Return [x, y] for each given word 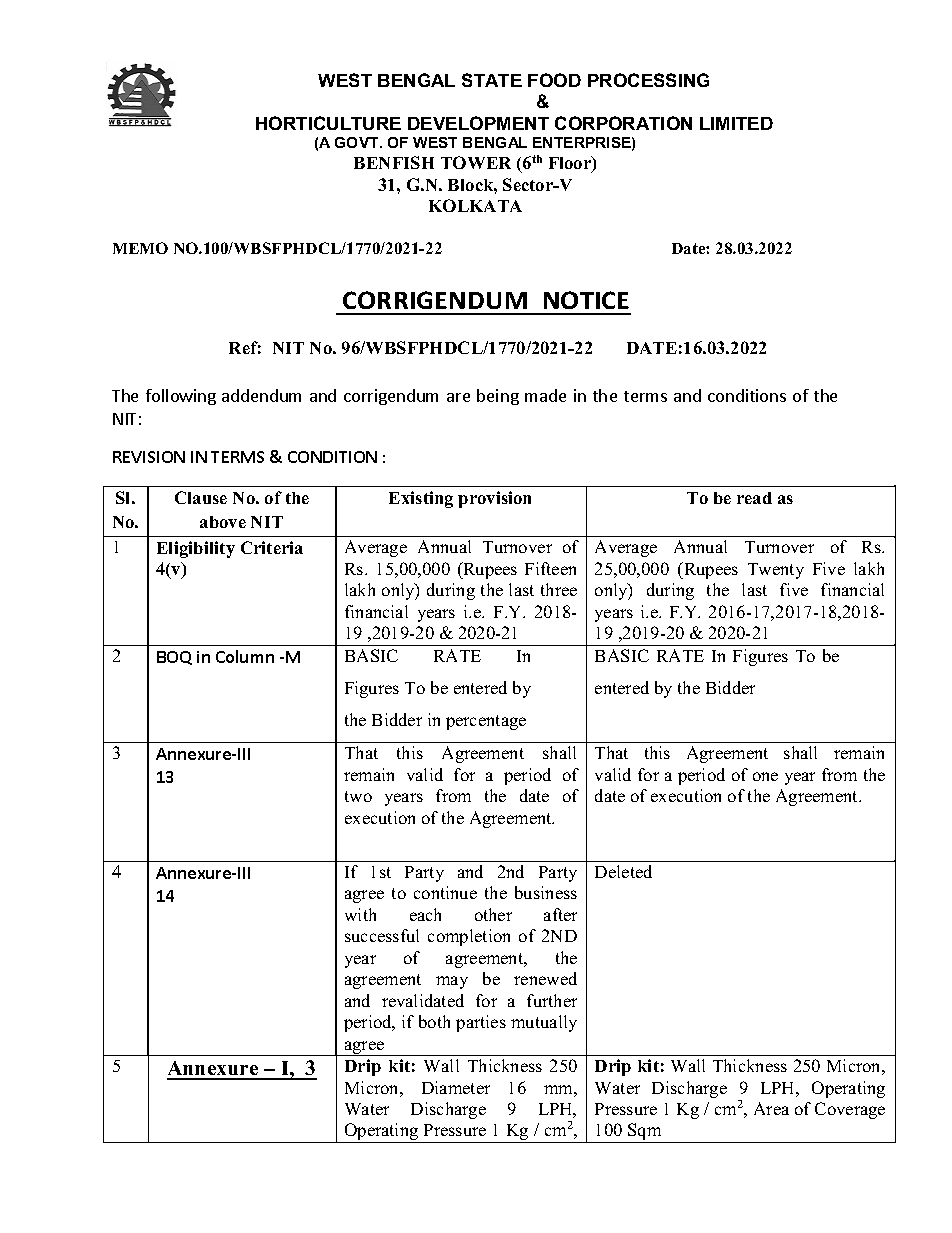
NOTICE [586, 300]
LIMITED [736, 123]
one [765, 776]
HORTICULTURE [328, 123]
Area [771, 1108]
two [358, 796]
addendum [261, 395]
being [498, 397]
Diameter [456, 1087]
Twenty [776, 571]
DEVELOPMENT [478, 123]
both [434, 1021]
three [559, 589]
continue [445, 892]
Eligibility [196, 549]
